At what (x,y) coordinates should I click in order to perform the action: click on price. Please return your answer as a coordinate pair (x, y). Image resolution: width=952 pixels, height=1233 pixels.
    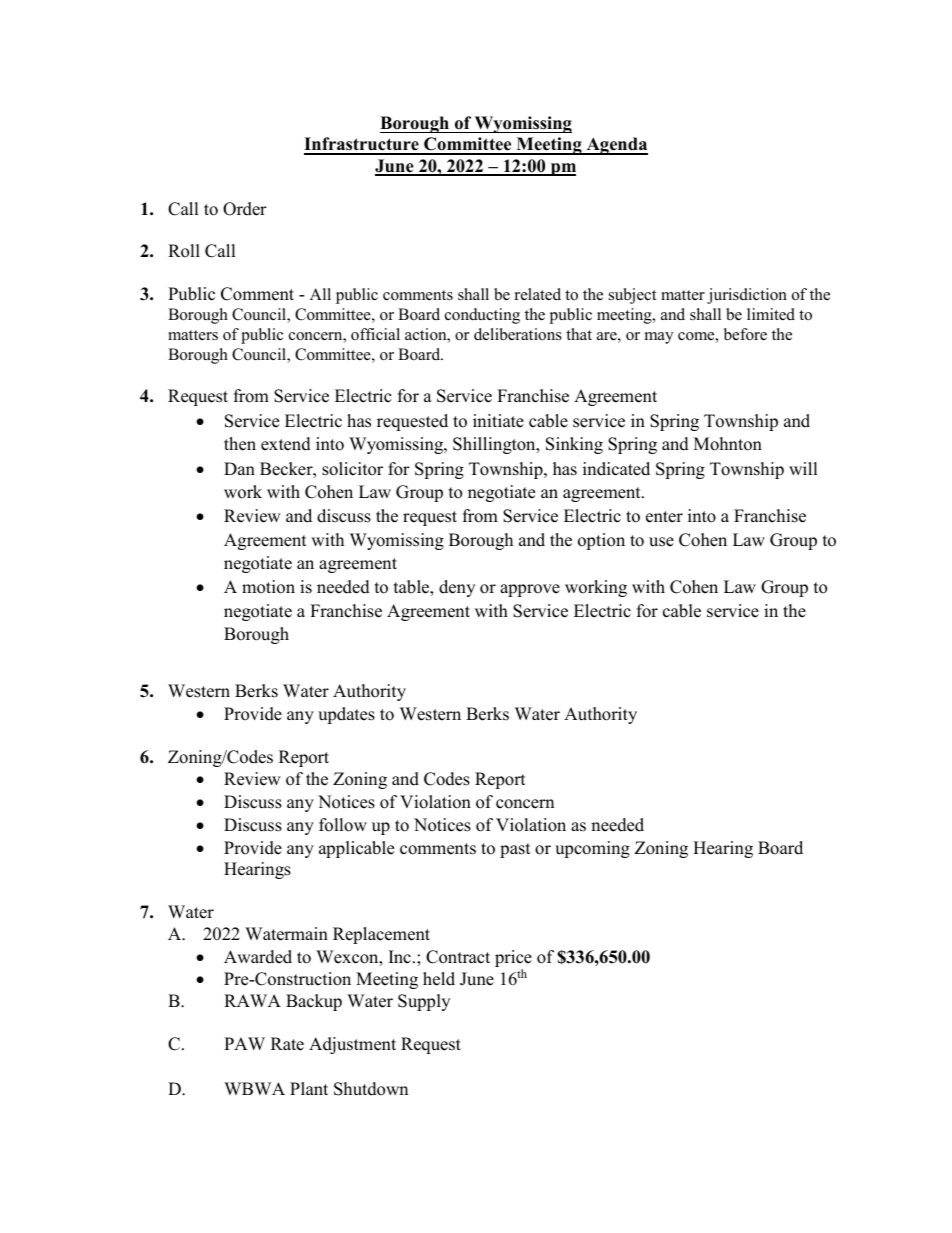
    Looking at the image, I should click on (513, 958).
